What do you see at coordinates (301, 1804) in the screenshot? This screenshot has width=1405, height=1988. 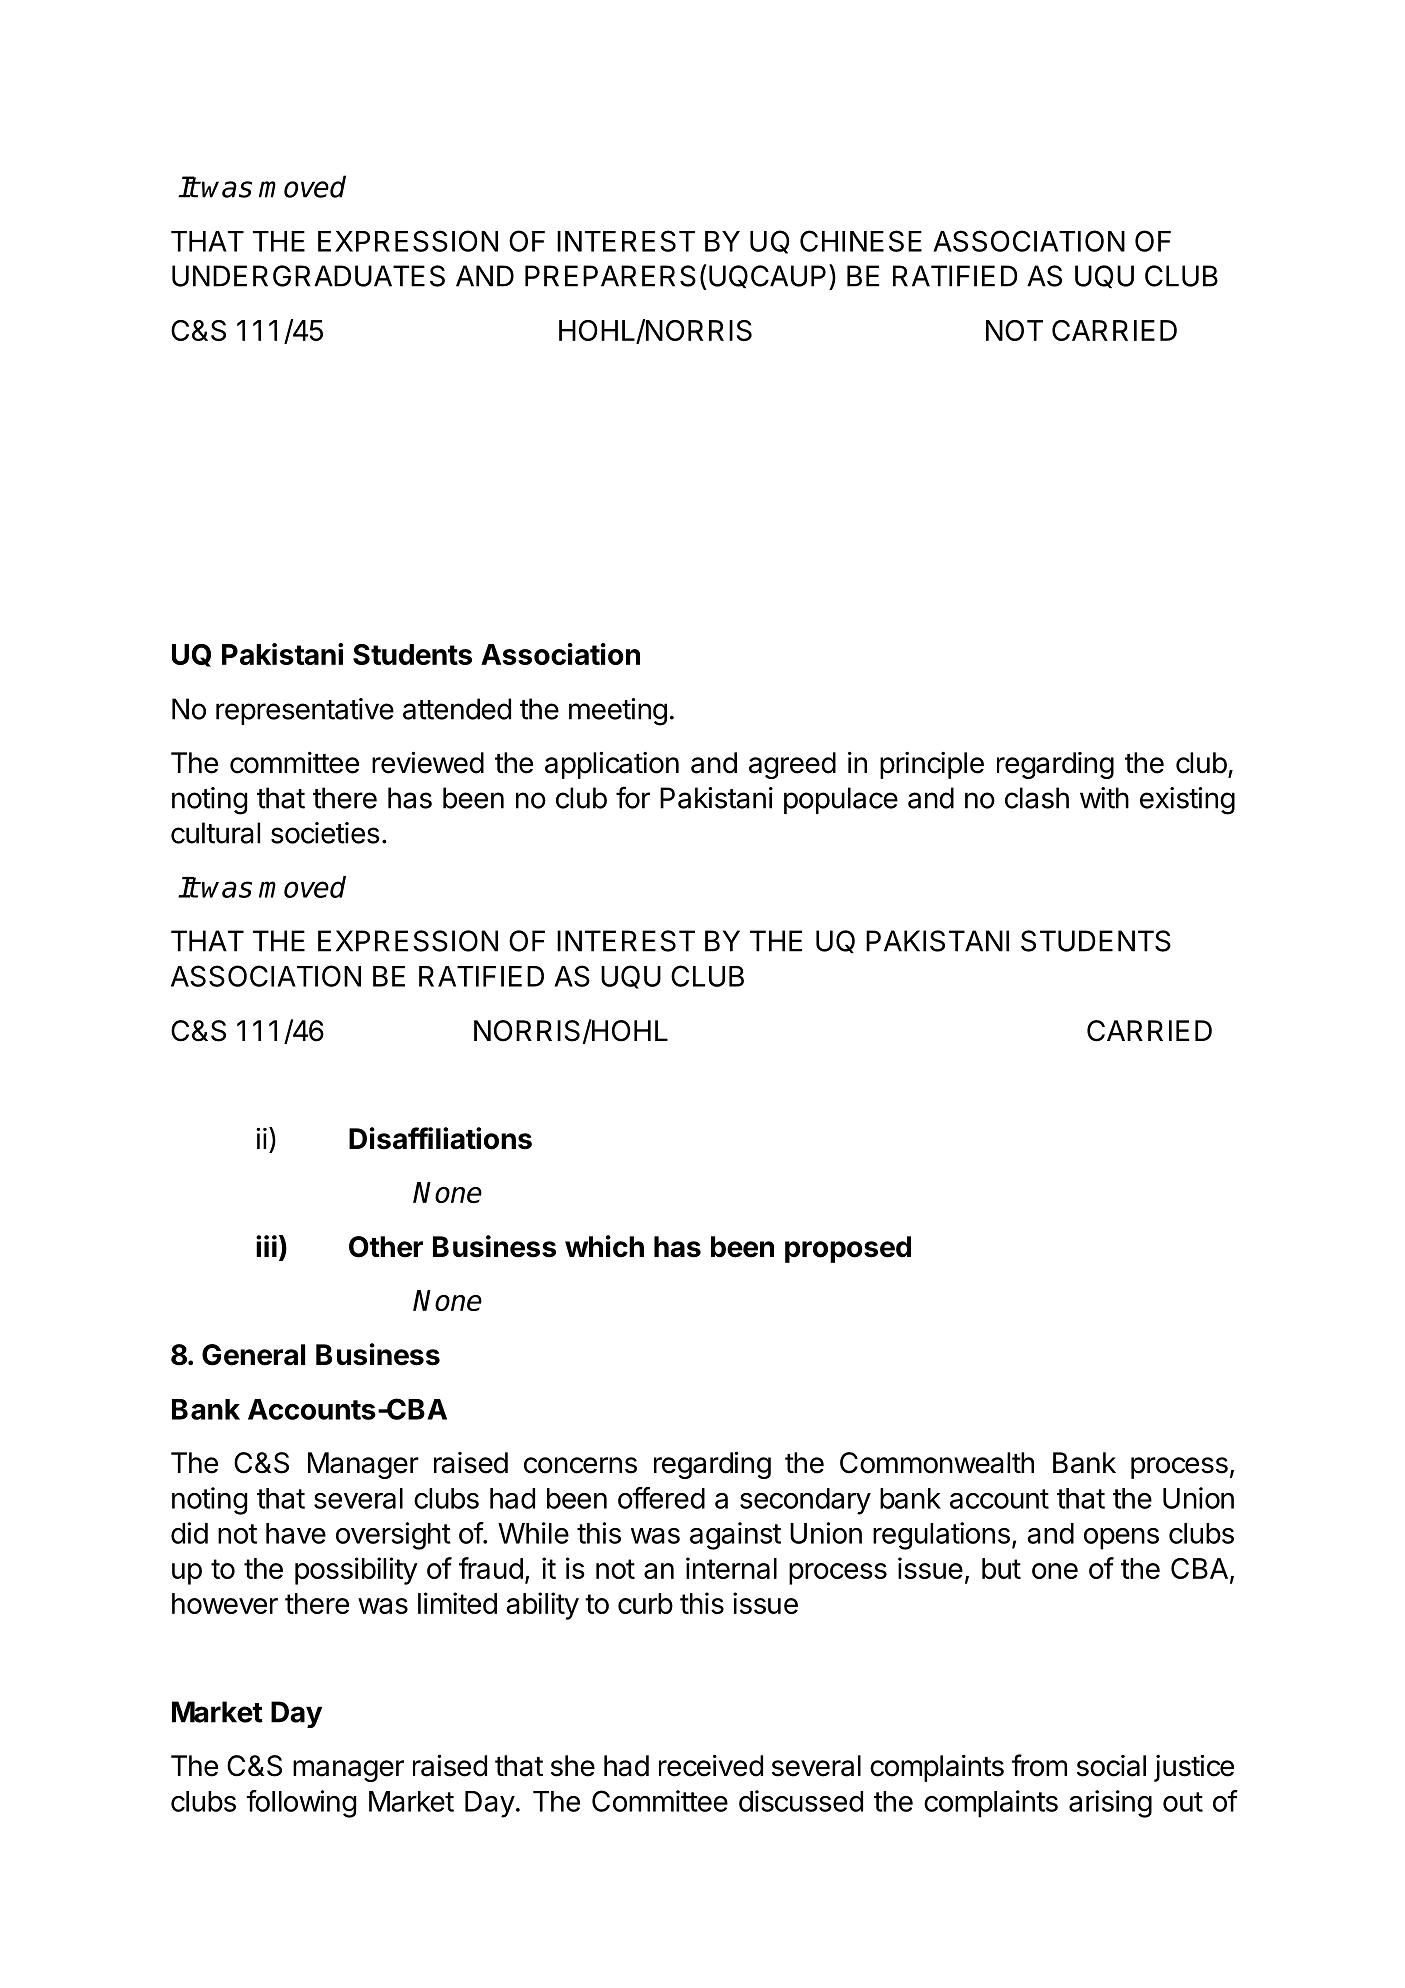 I see `following` at bounding box center [301, 1804].
